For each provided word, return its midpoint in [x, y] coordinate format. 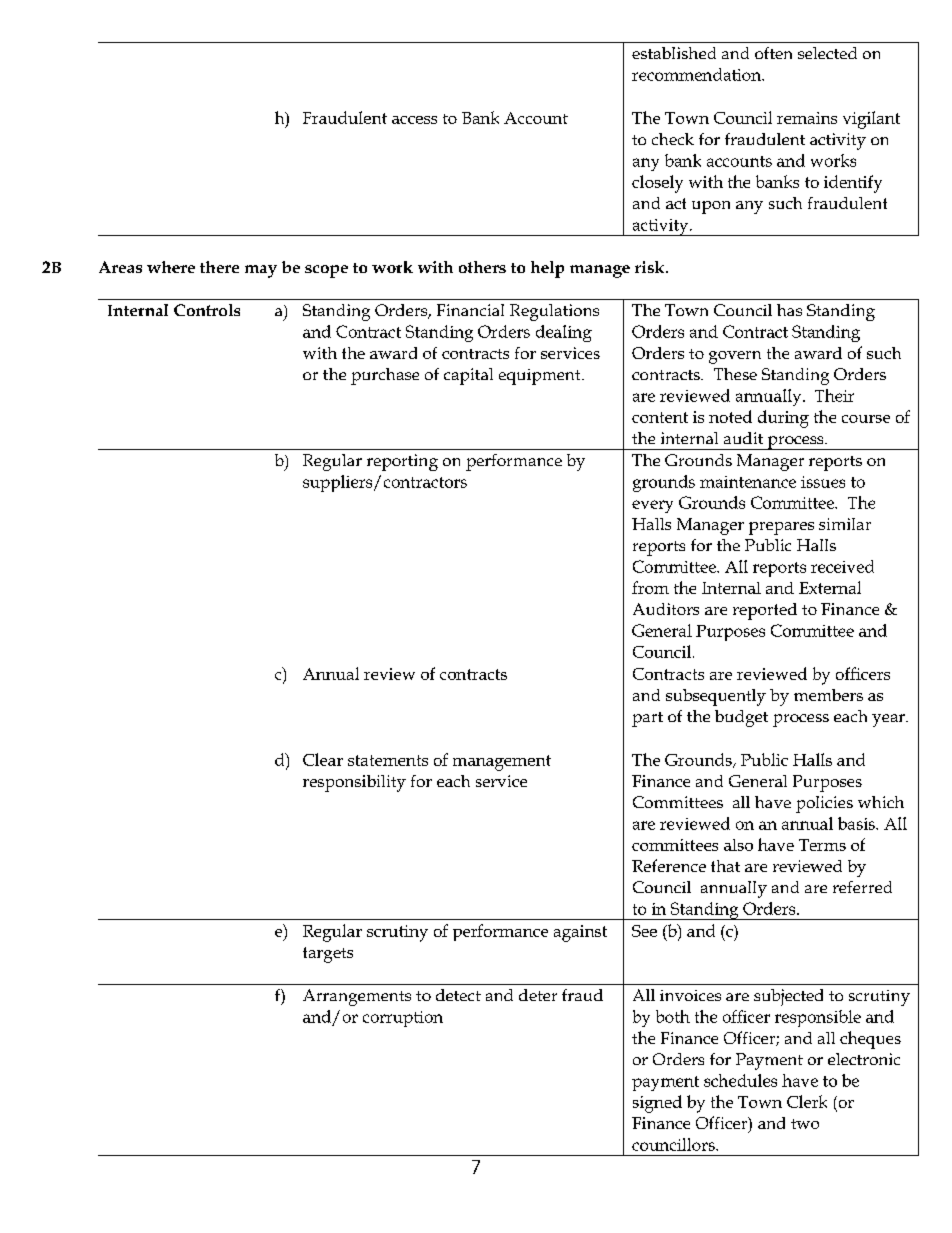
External [830, 587]
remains [807, 118]
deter [538, 995]
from [650, 587]
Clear [323, 759]
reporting [402, 462]
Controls [207, 310]
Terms [822, 845]
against [580, 933]
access [414, 120]
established [674, 53]
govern [735, 357]
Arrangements [357, 997]
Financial [470, 310]
